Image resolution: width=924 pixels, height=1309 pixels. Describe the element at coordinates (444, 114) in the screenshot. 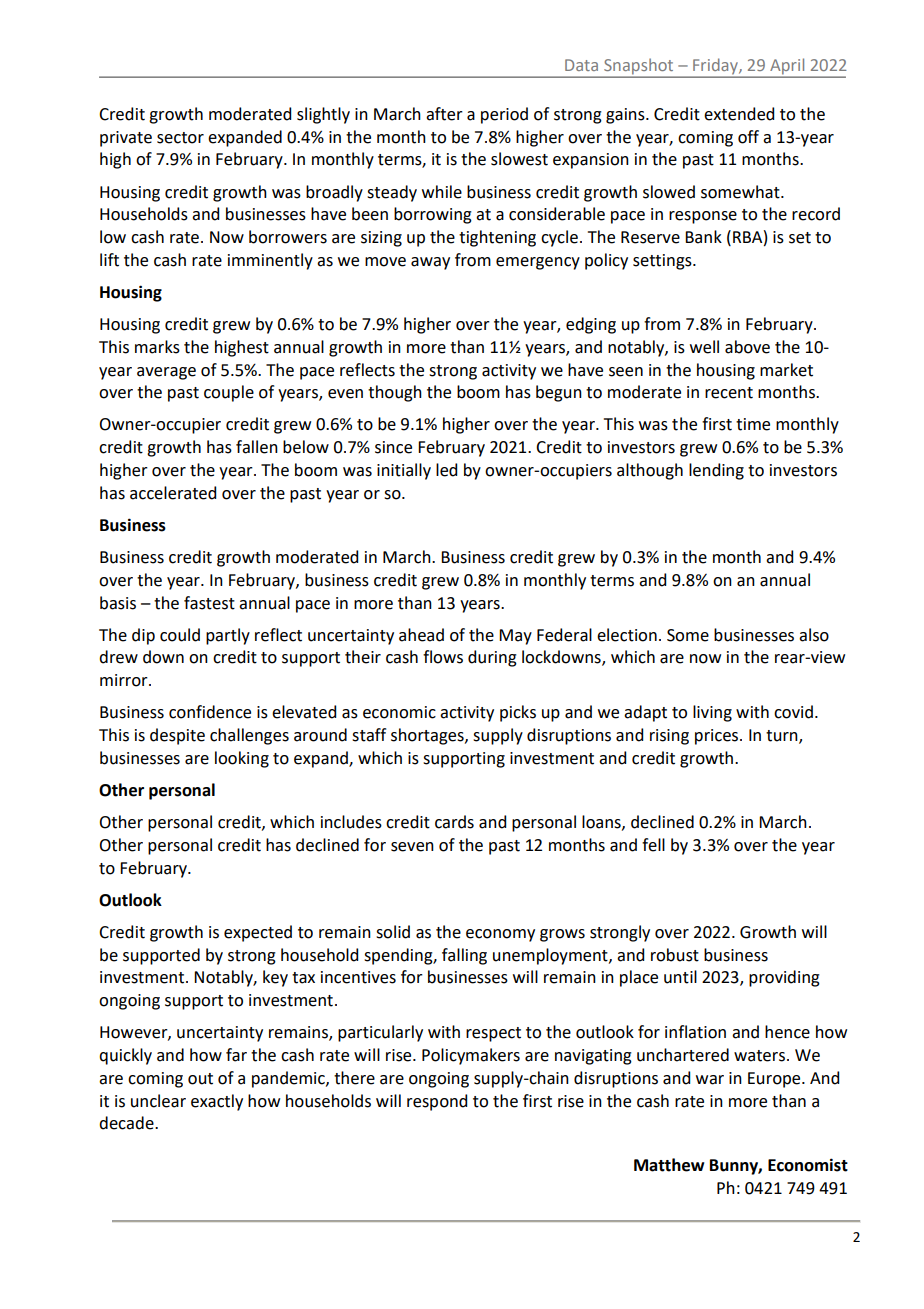

I see `after` at that location.
